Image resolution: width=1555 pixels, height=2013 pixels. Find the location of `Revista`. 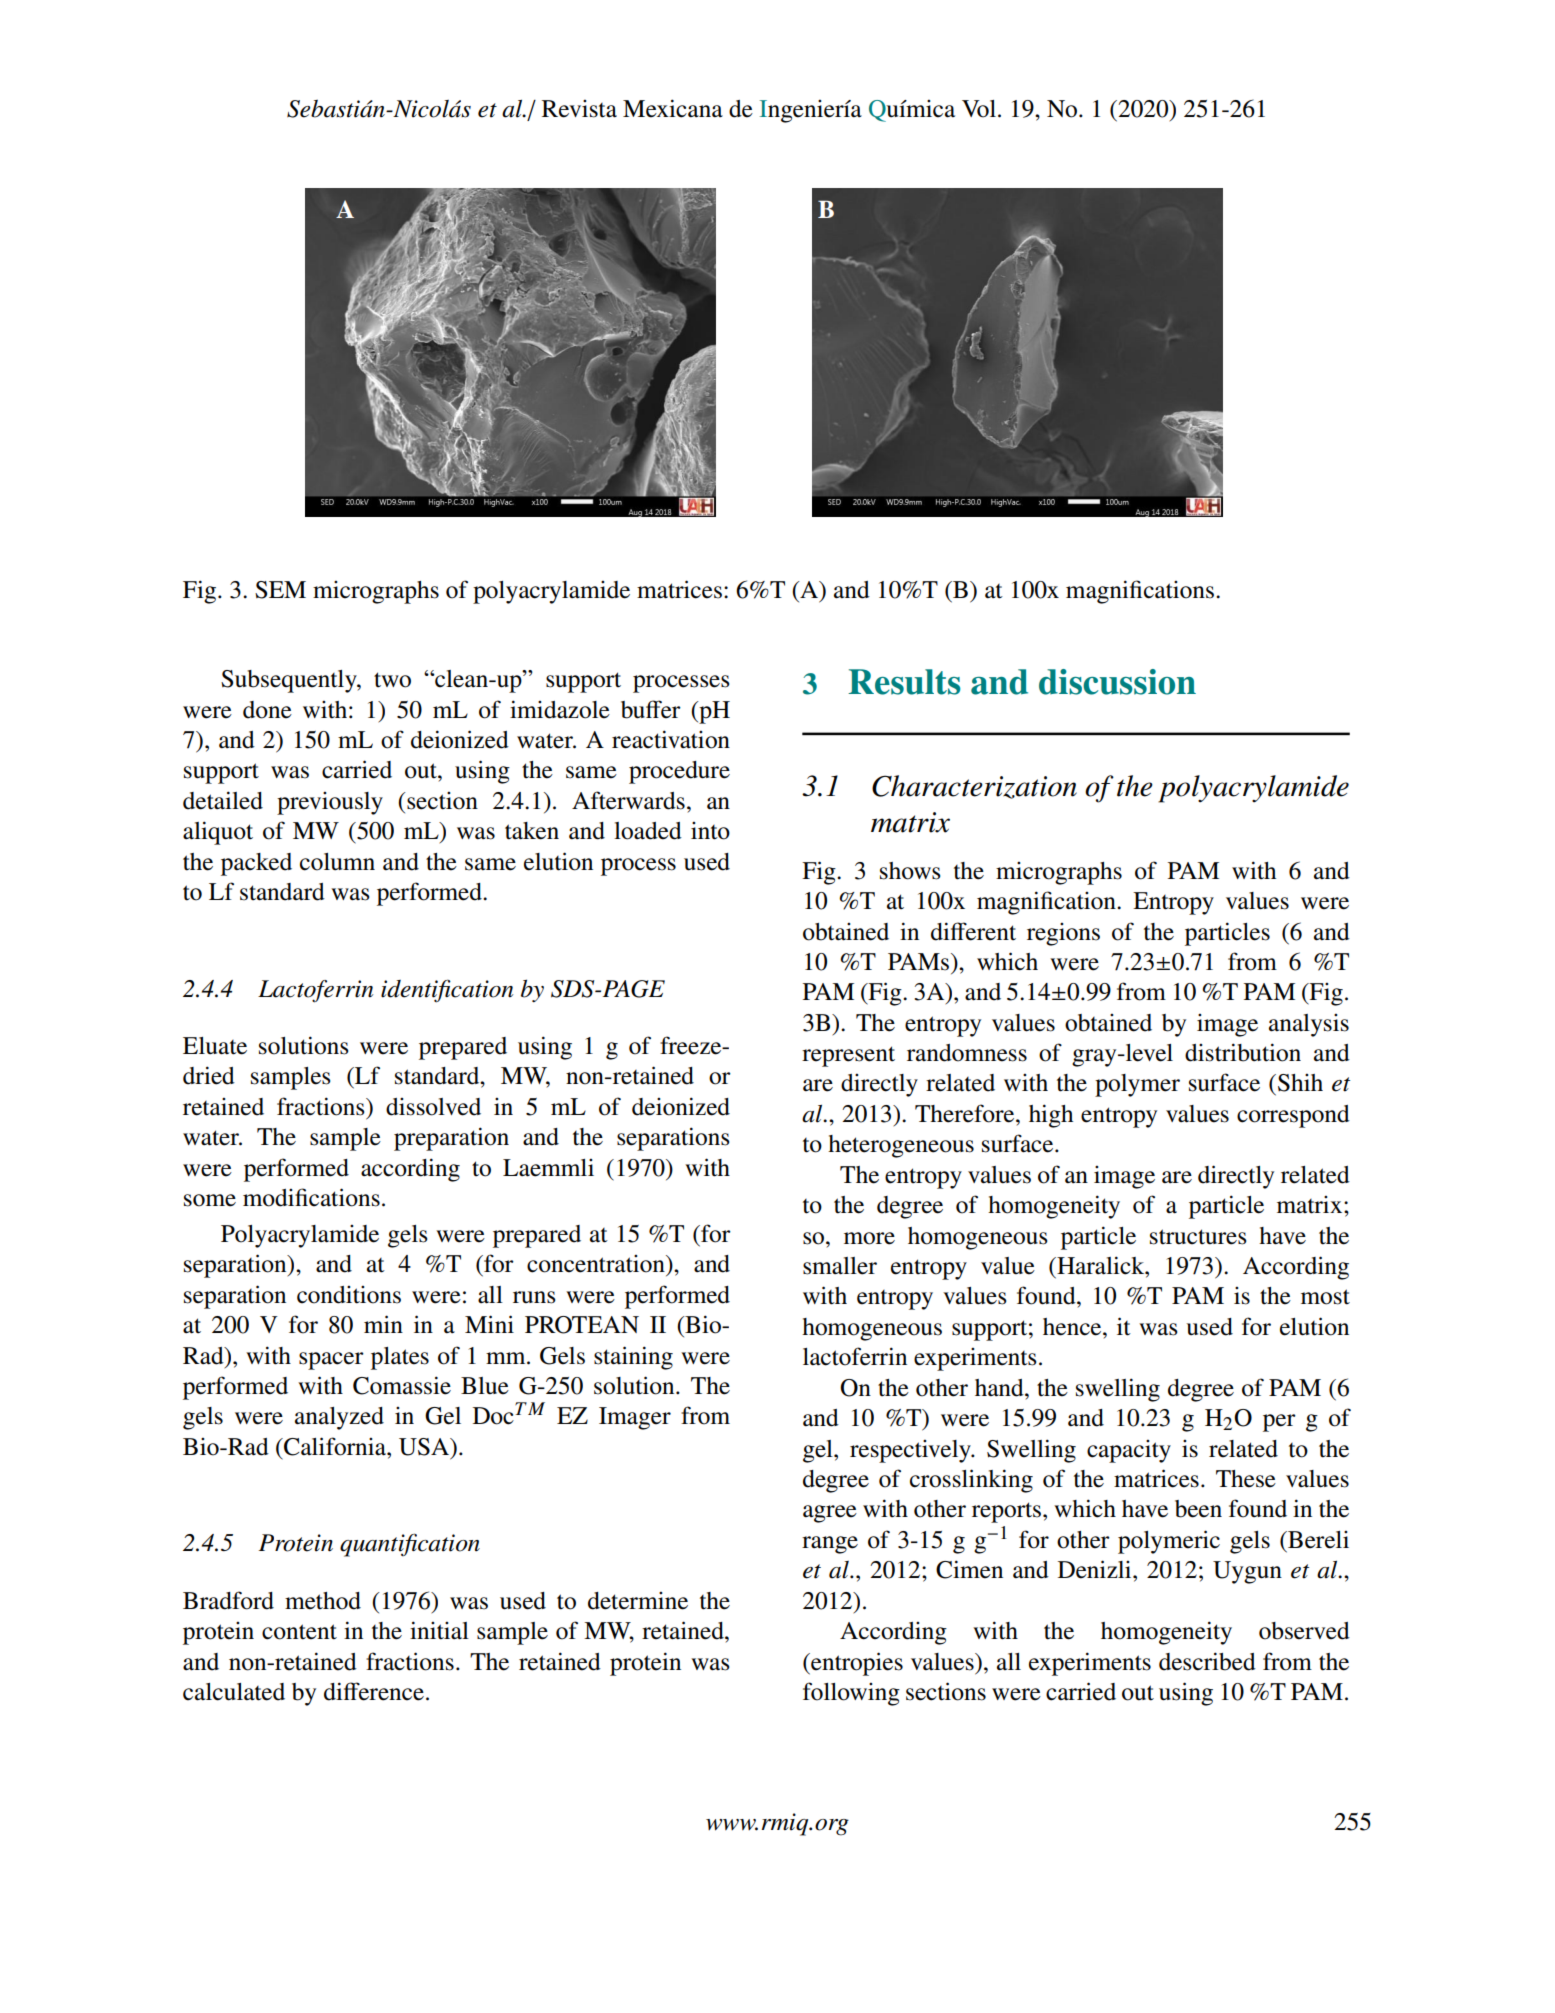

Revista is located at coordinates (579, 109).
